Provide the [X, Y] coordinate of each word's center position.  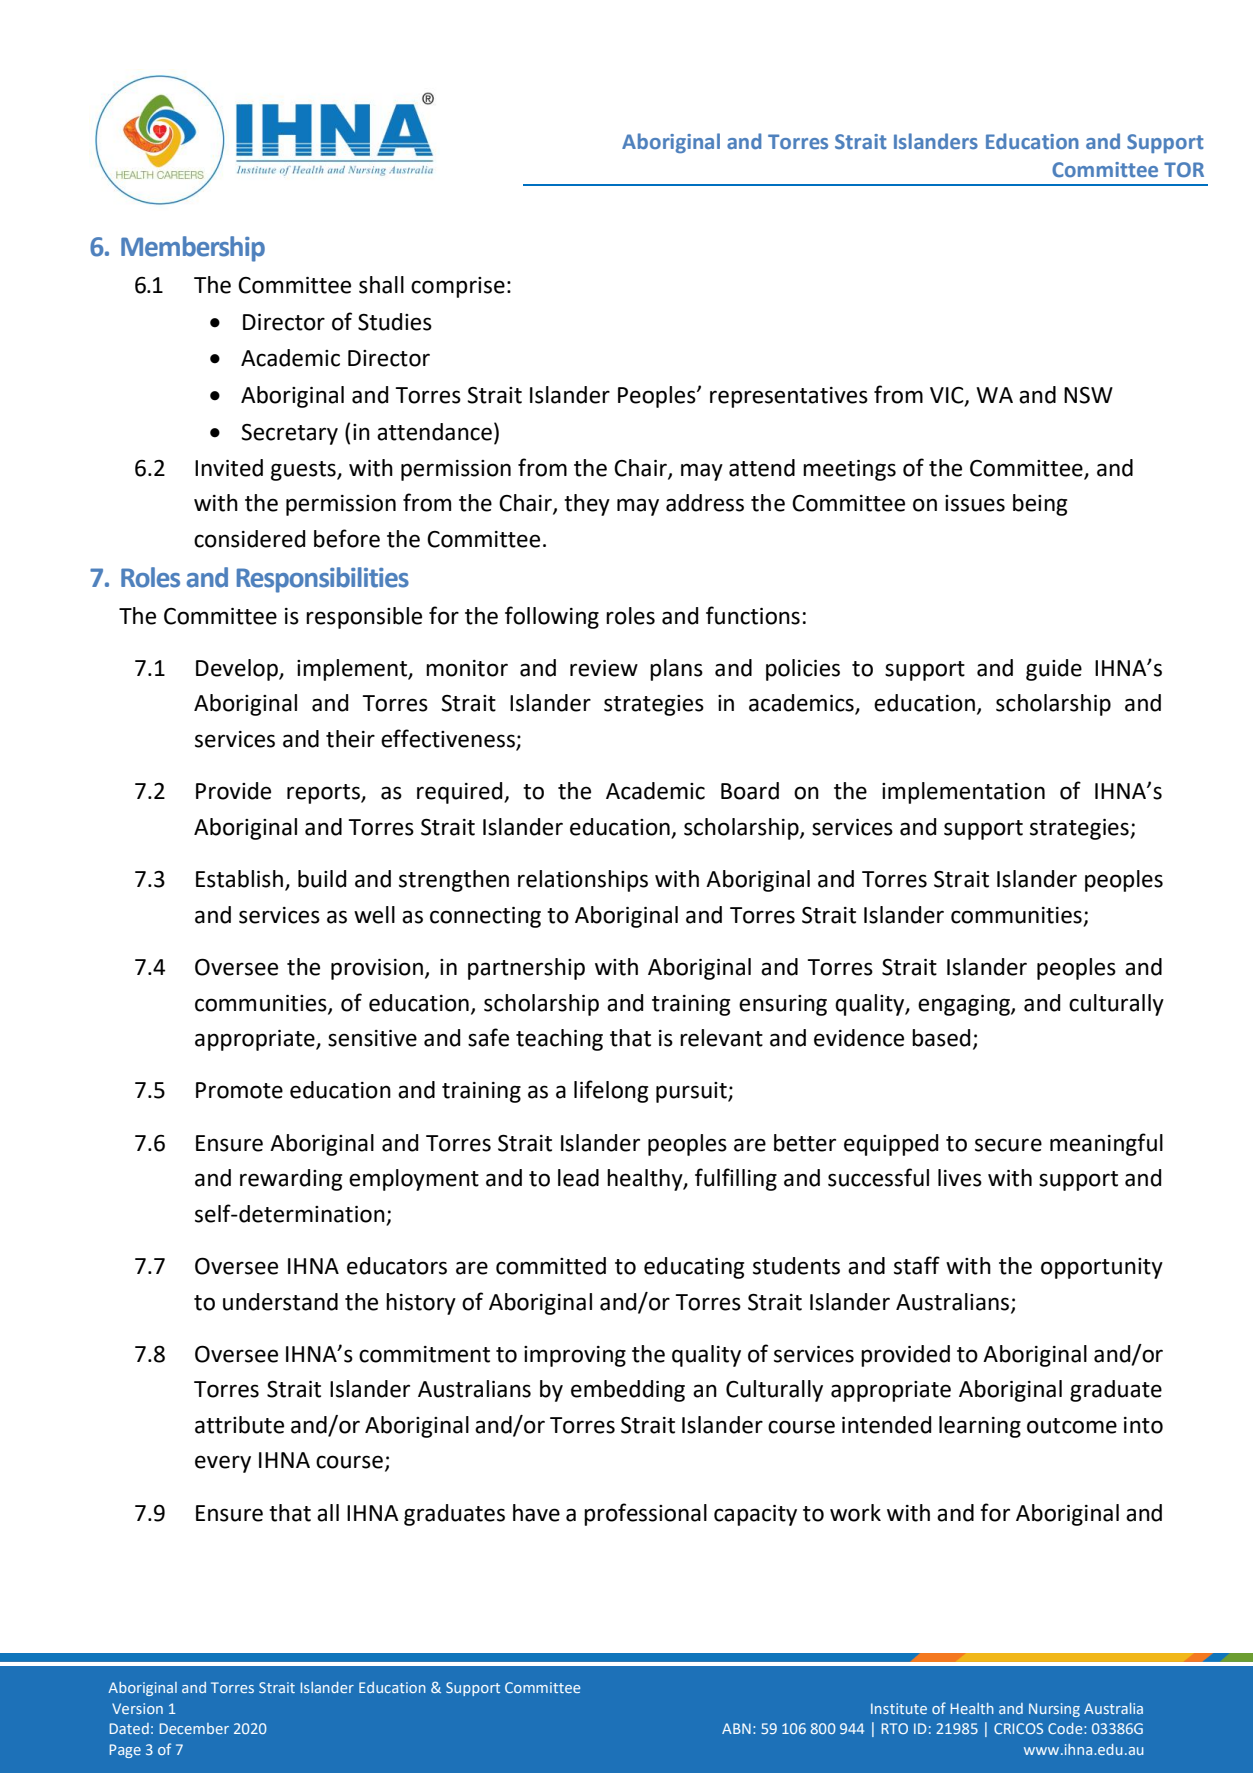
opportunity [1102, 1268]
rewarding [291, 1180]
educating [694, 1268]
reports [324, 794]
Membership [193, 249]
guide [1054, 670]
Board [750, 791]
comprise [458, 287]
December [194, 1728]
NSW [1088, 395]
